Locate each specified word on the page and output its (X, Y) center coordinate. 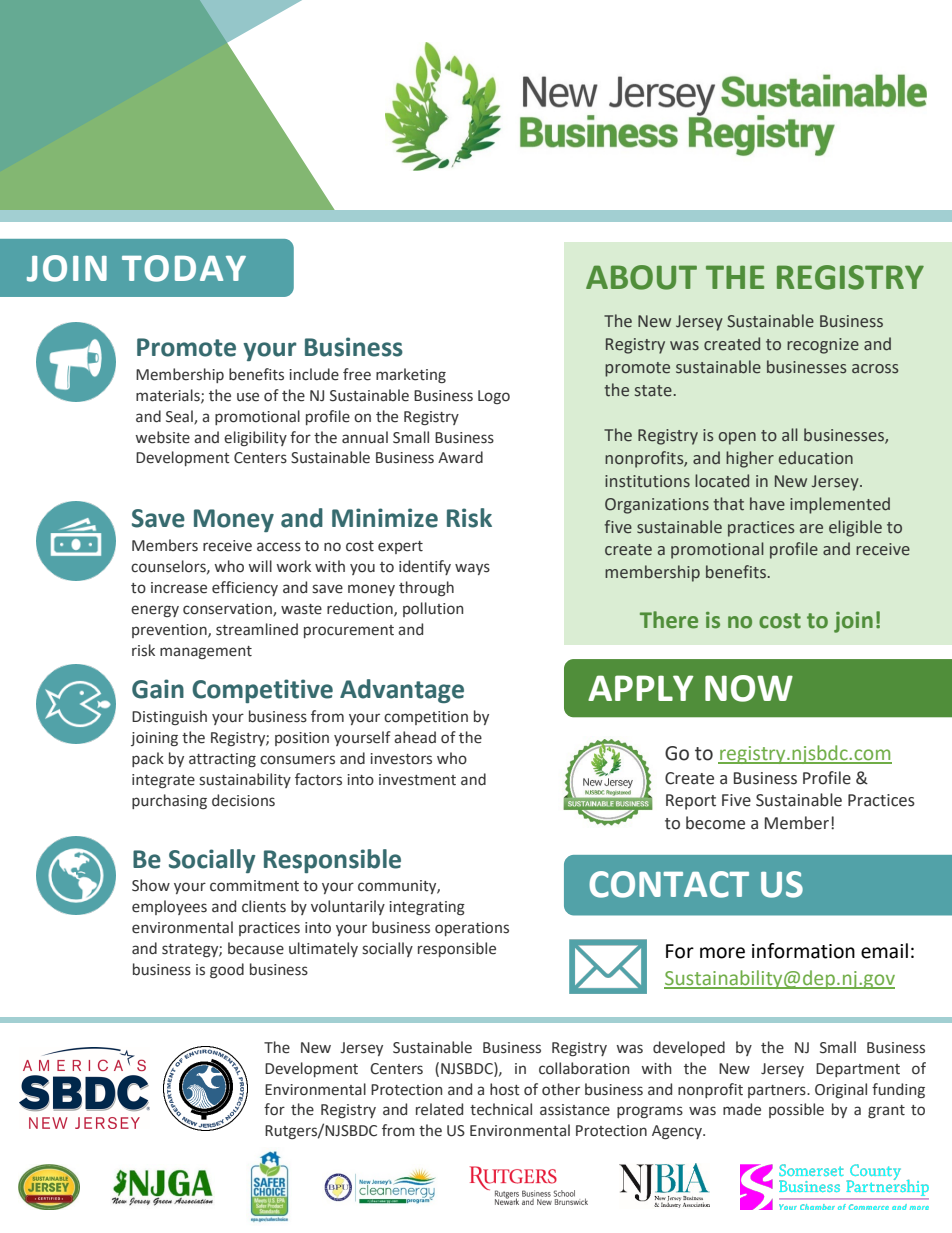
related (439, 1109)
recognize (823, 346)
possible (796, 1110)
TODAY (184, 268)
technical (501, 1109)
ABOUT (641, 277)
